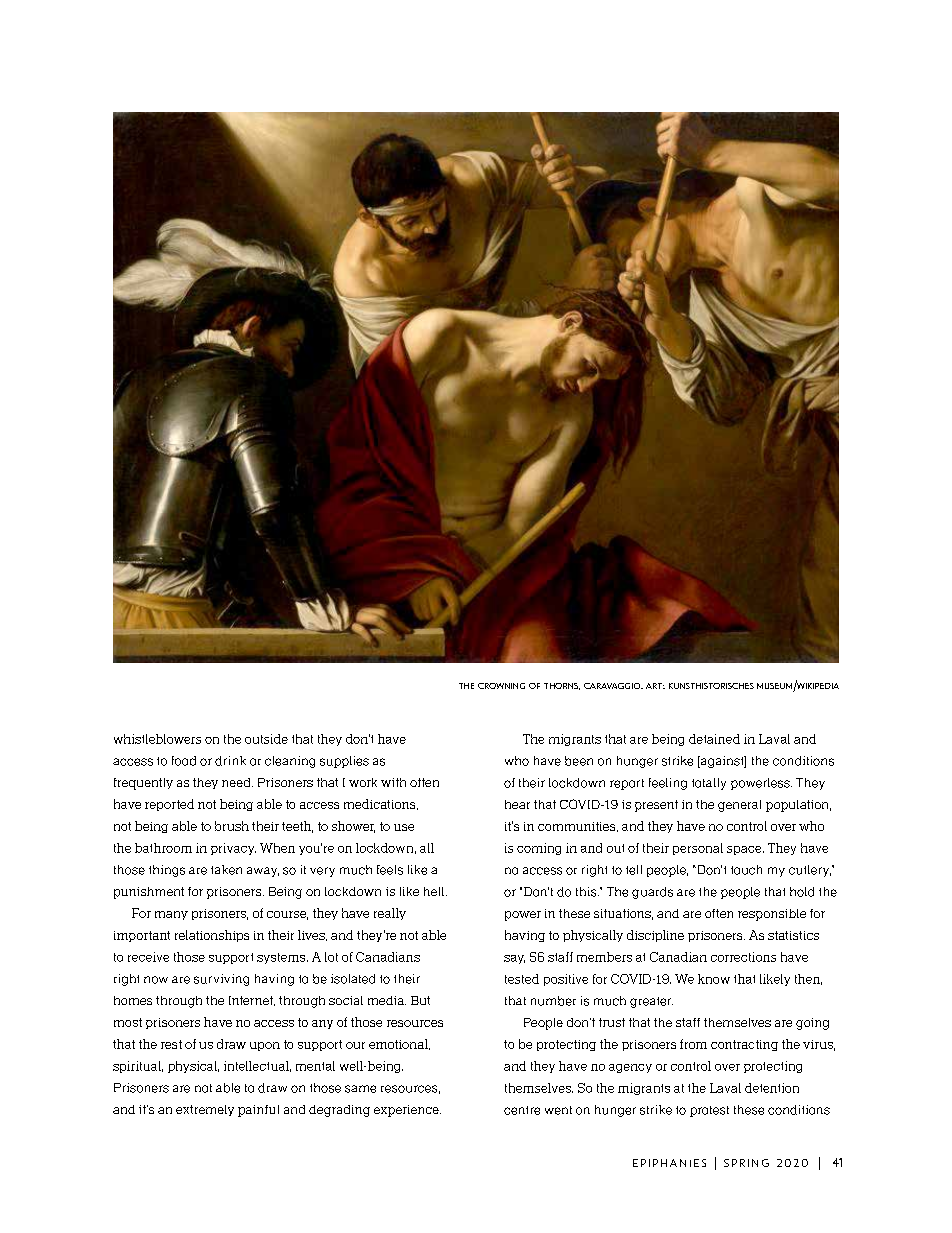  What do you see at coordinates (745, 850) in the screenshot?
I see `space` at bounding box center [745, 850].
